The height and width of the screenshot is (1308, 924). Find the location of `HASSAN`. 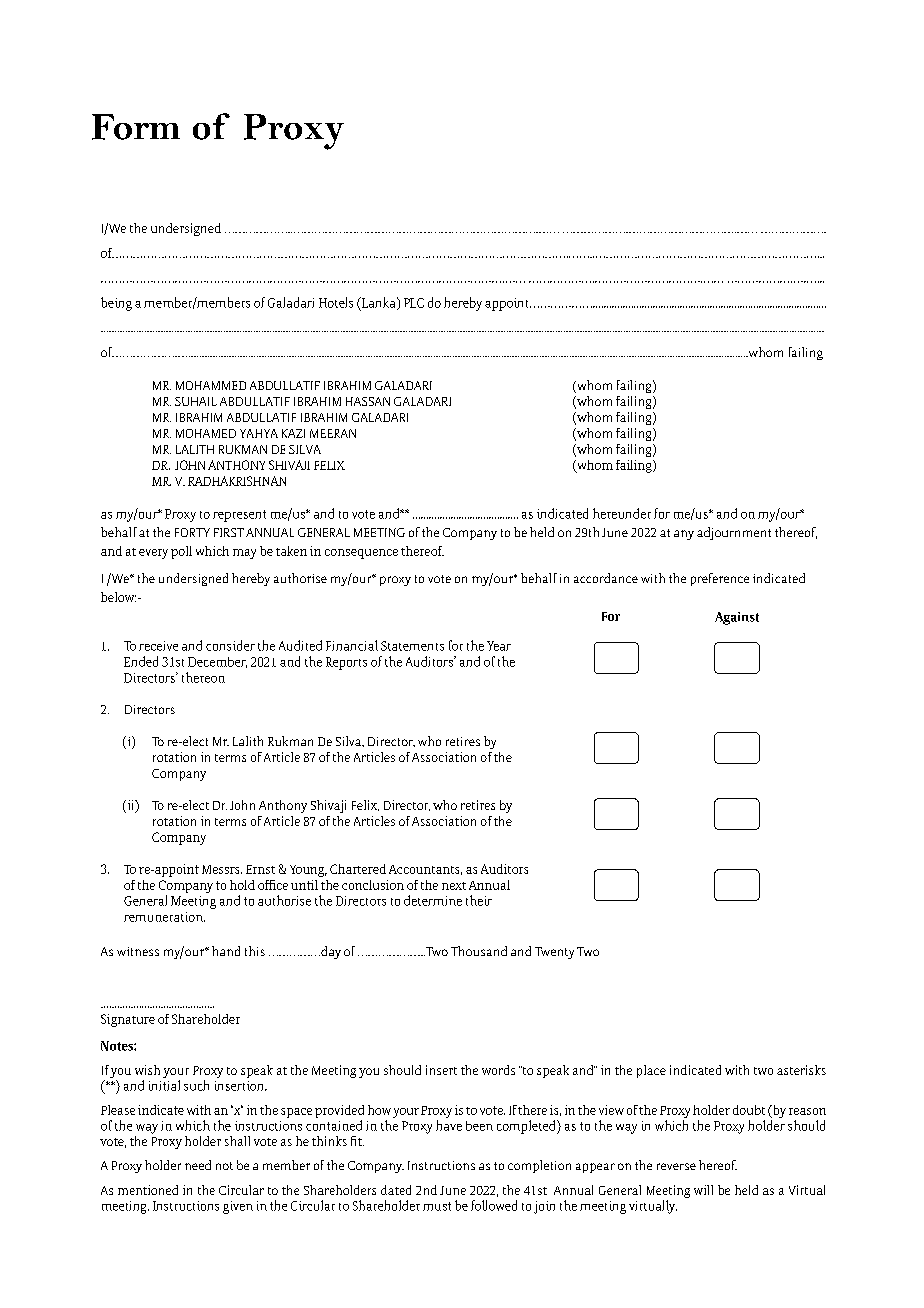

HASSAN is located at coordinates (368, 401).
